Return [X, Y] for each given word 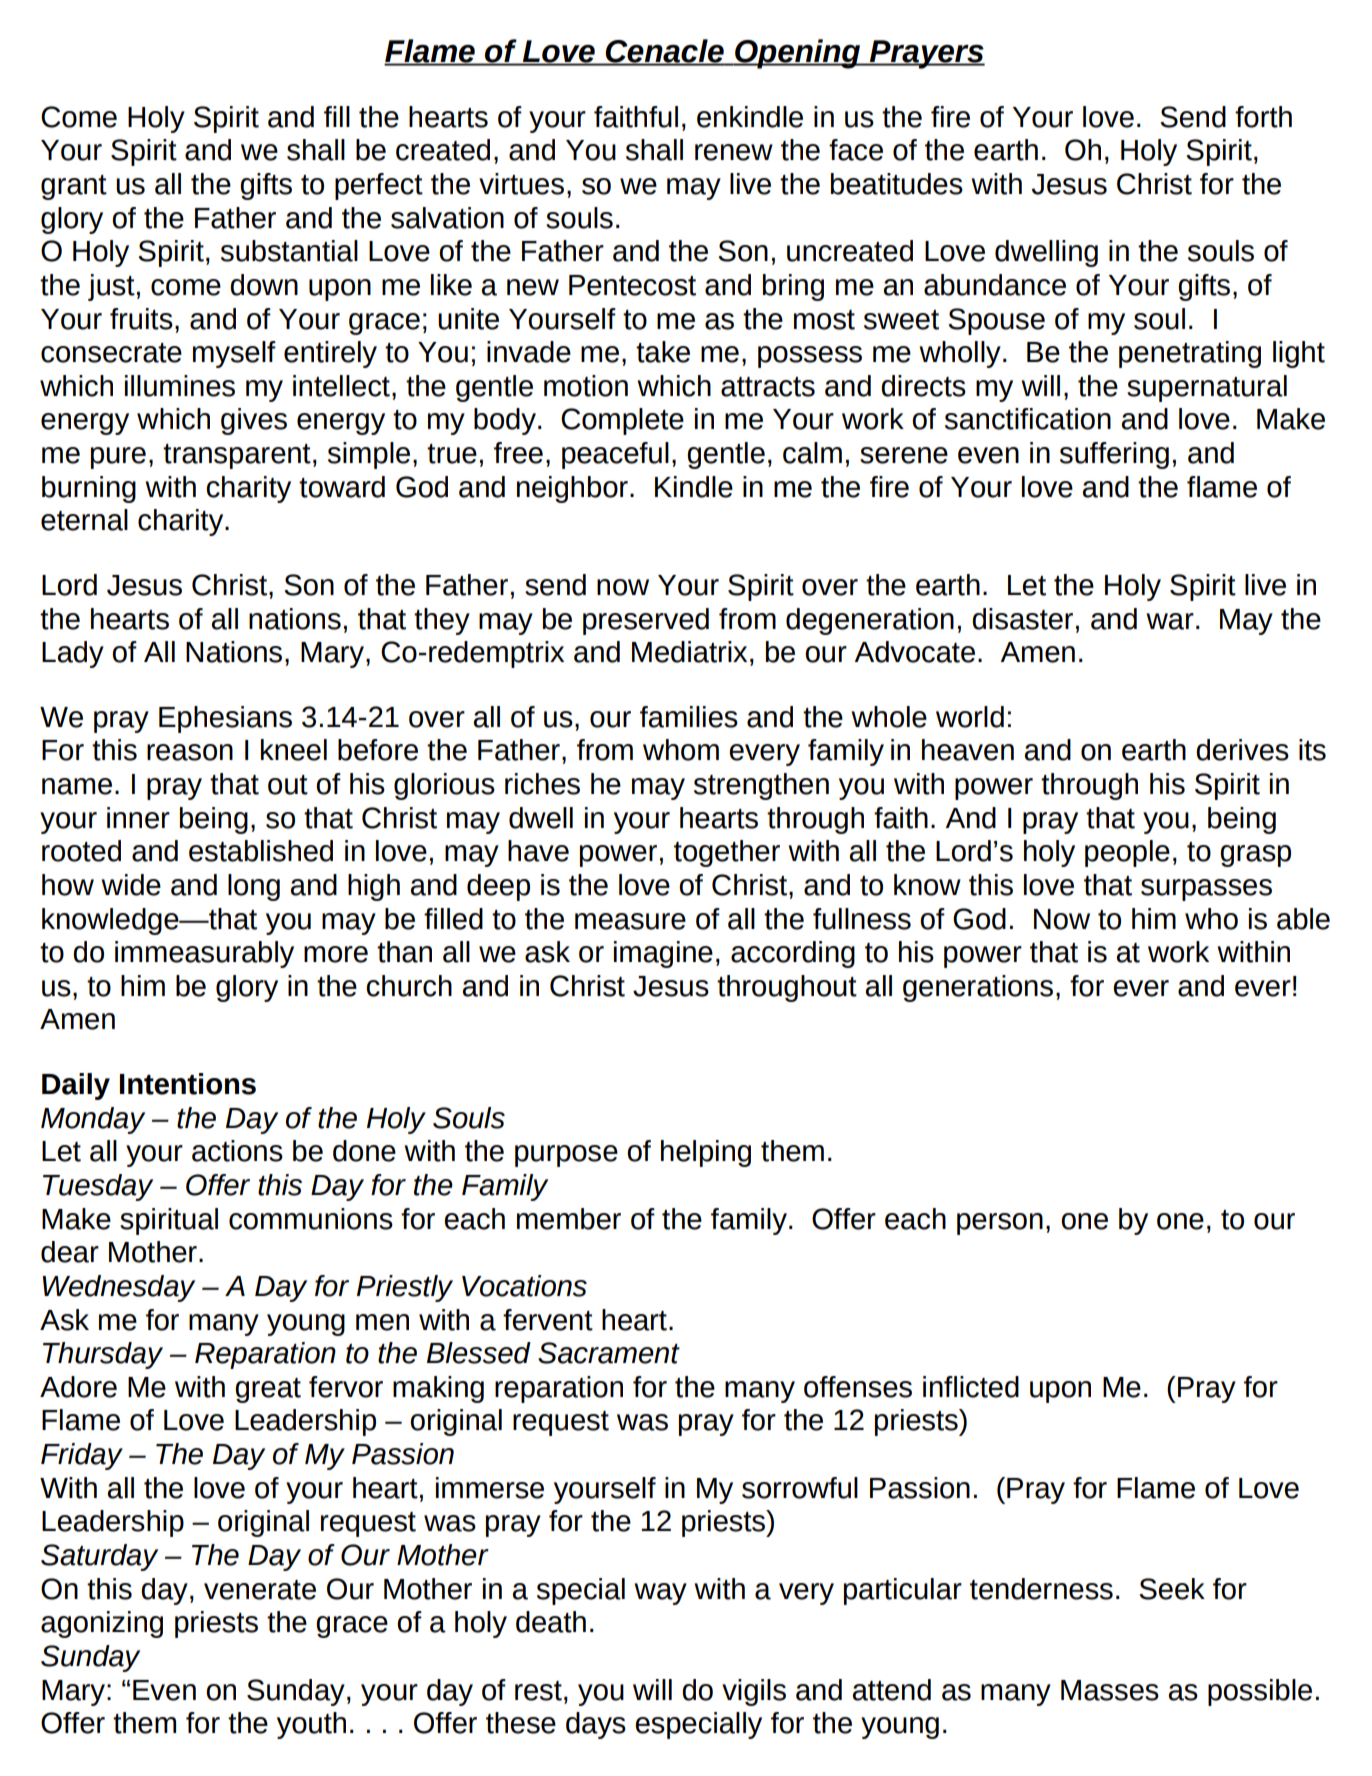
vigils [754, 1692]
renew [734, 152]
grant [74, 187]
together [727, 853]
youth [311, 1725]
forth [1263, 117]
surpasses [1206, 890]
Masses [1110, 1690]
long [254, 887]
